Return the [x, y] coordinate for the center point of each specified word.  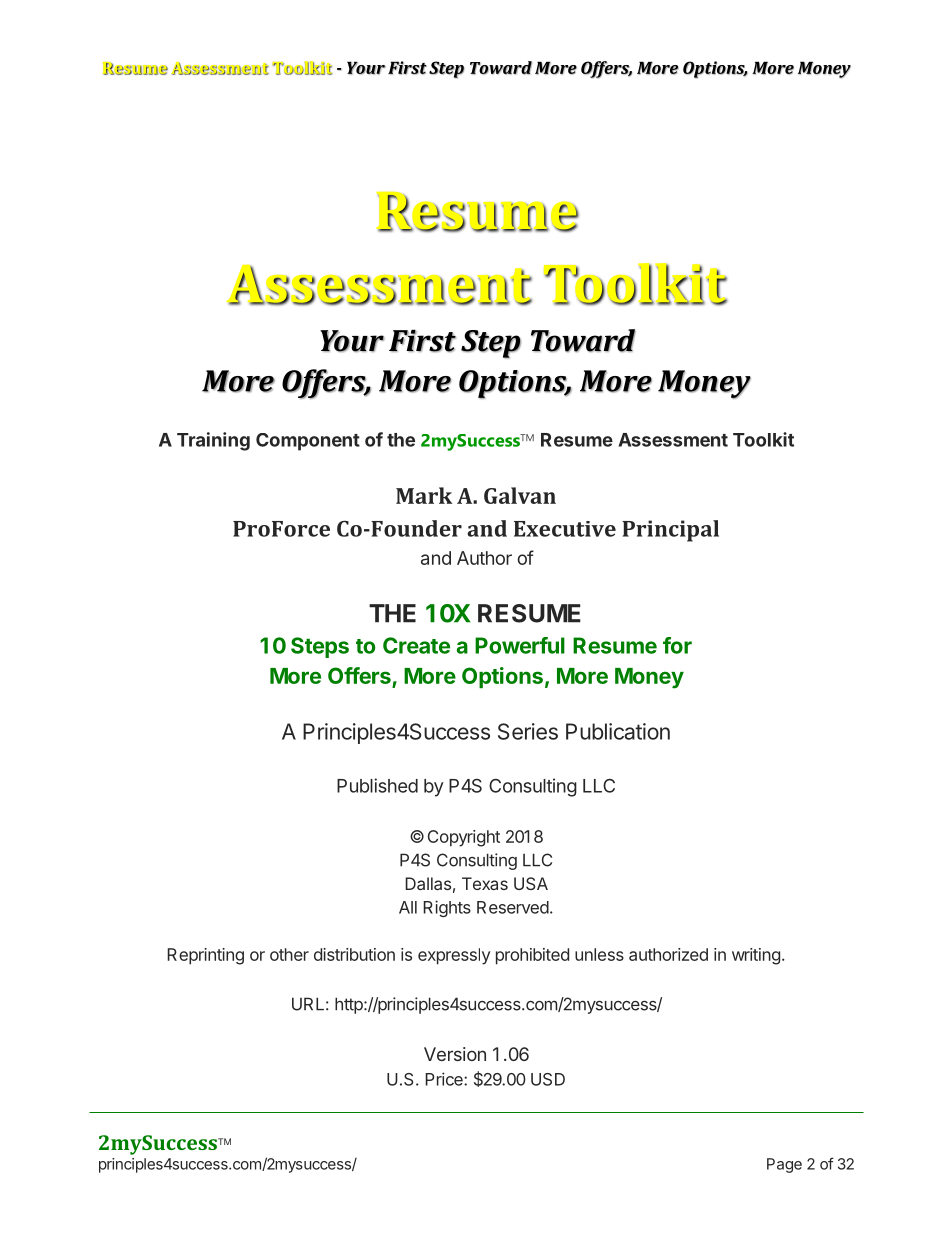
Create [416, 645]
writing [756, 956]
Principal [670, 531]
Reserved [513, 907]
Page [784, 1165]
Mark [424, 495]
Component [308, 442]
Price [445, 1079]
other [289, 954]
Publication [618, 731]
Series [528, 731]
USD [548, 1079]
